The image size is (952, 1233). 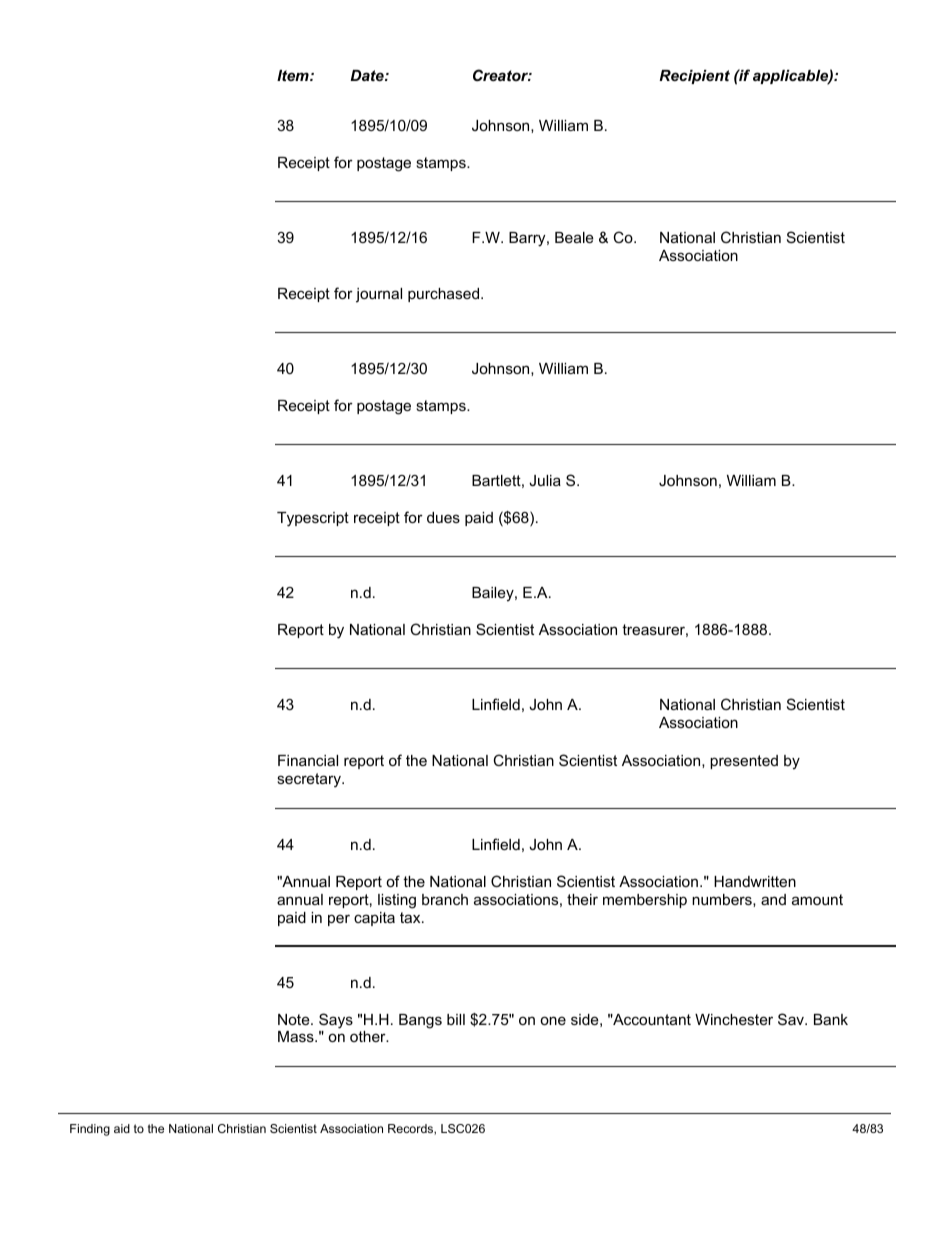 What do you see at coordinates (90, 1130) in the screenshot?
I see `Finding` at bounding box center [90, 1130].
